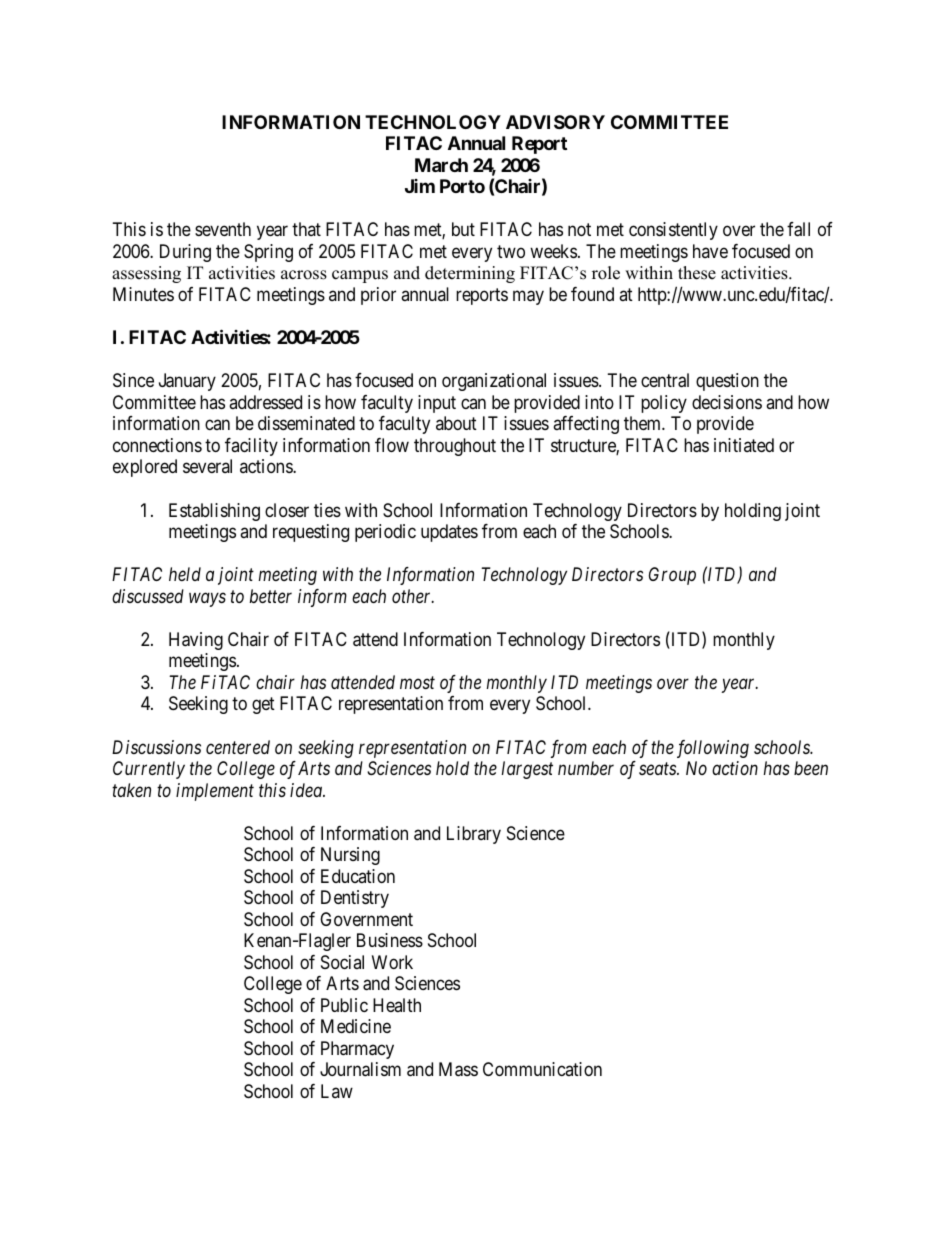 The height and width of the screenshot is (1233, 952). Describe the element at coordinates (337, 1091) in the screenshot. I see `Law` at that location.
